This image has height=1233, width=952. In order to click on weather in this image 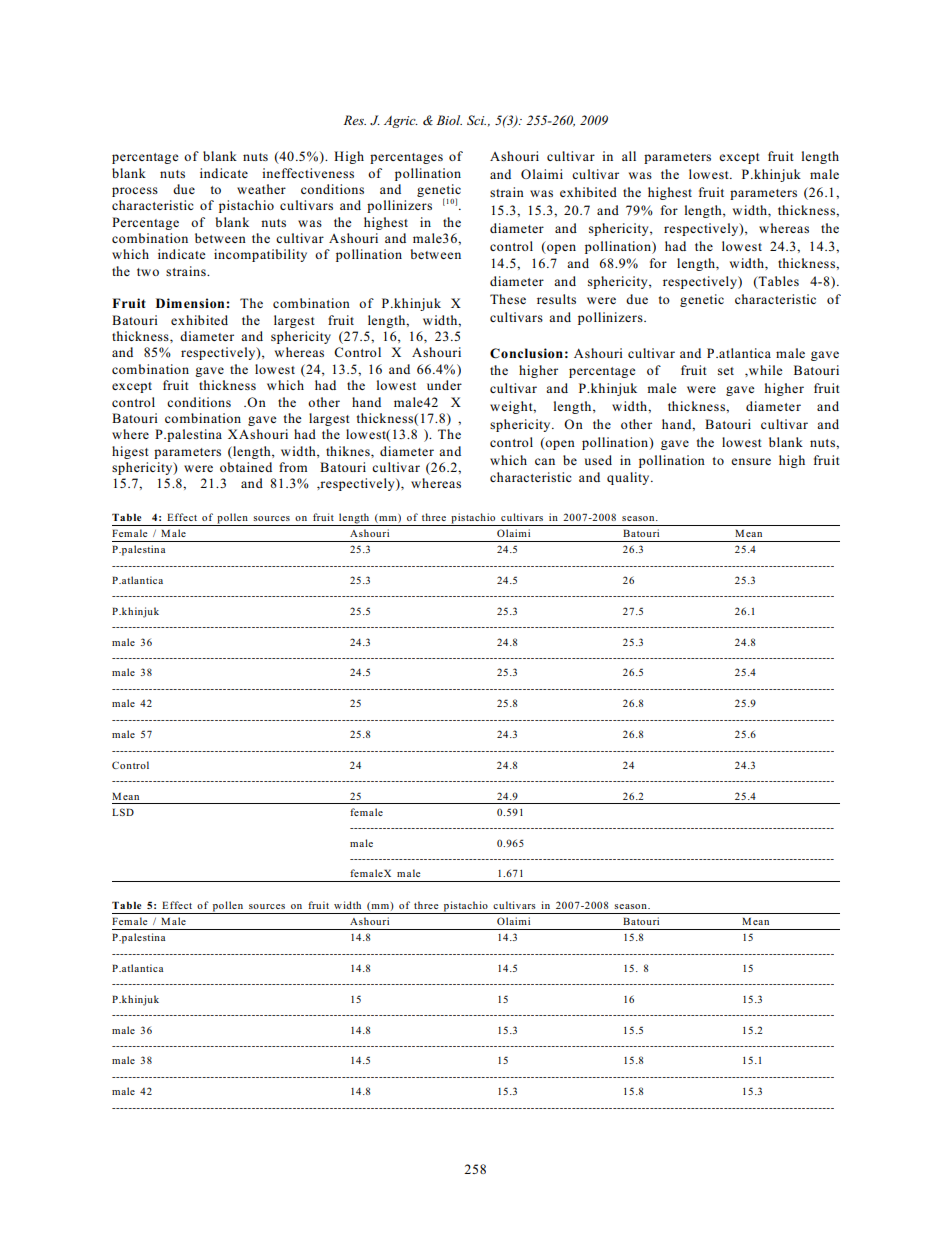, I will do `click(261, 189)`.
